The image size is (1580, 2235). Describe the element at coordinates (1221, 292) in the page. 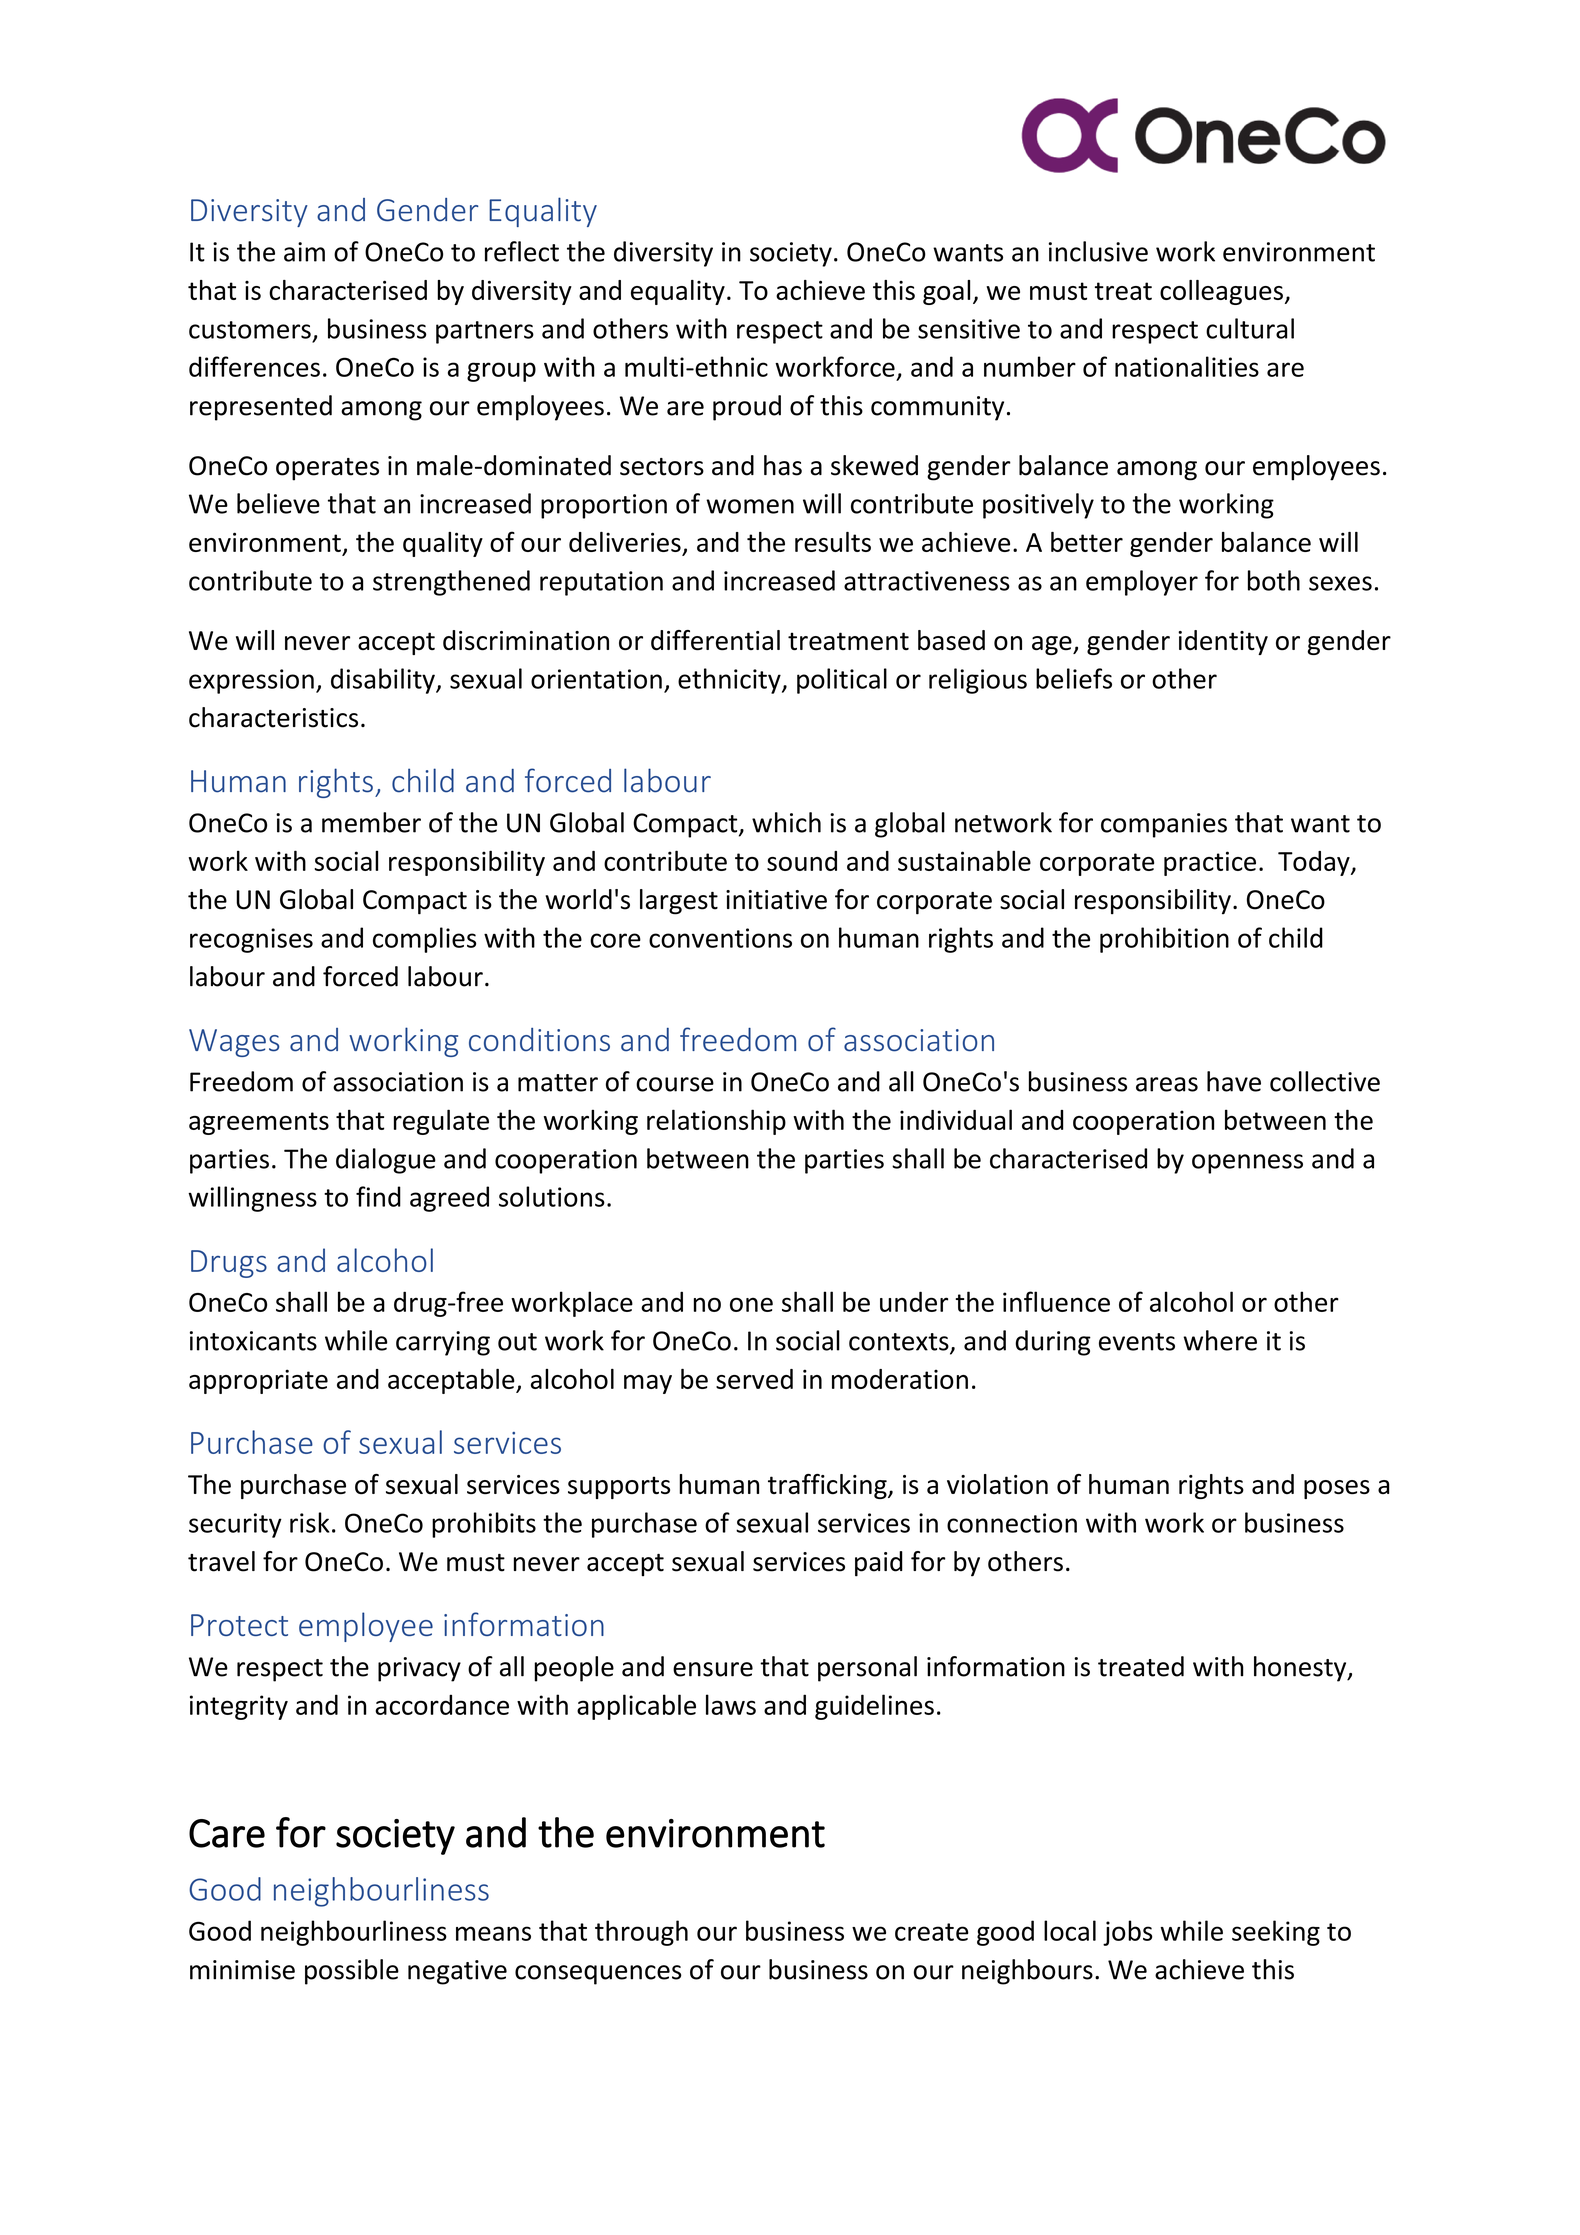

I see `colleagues` at that location.
